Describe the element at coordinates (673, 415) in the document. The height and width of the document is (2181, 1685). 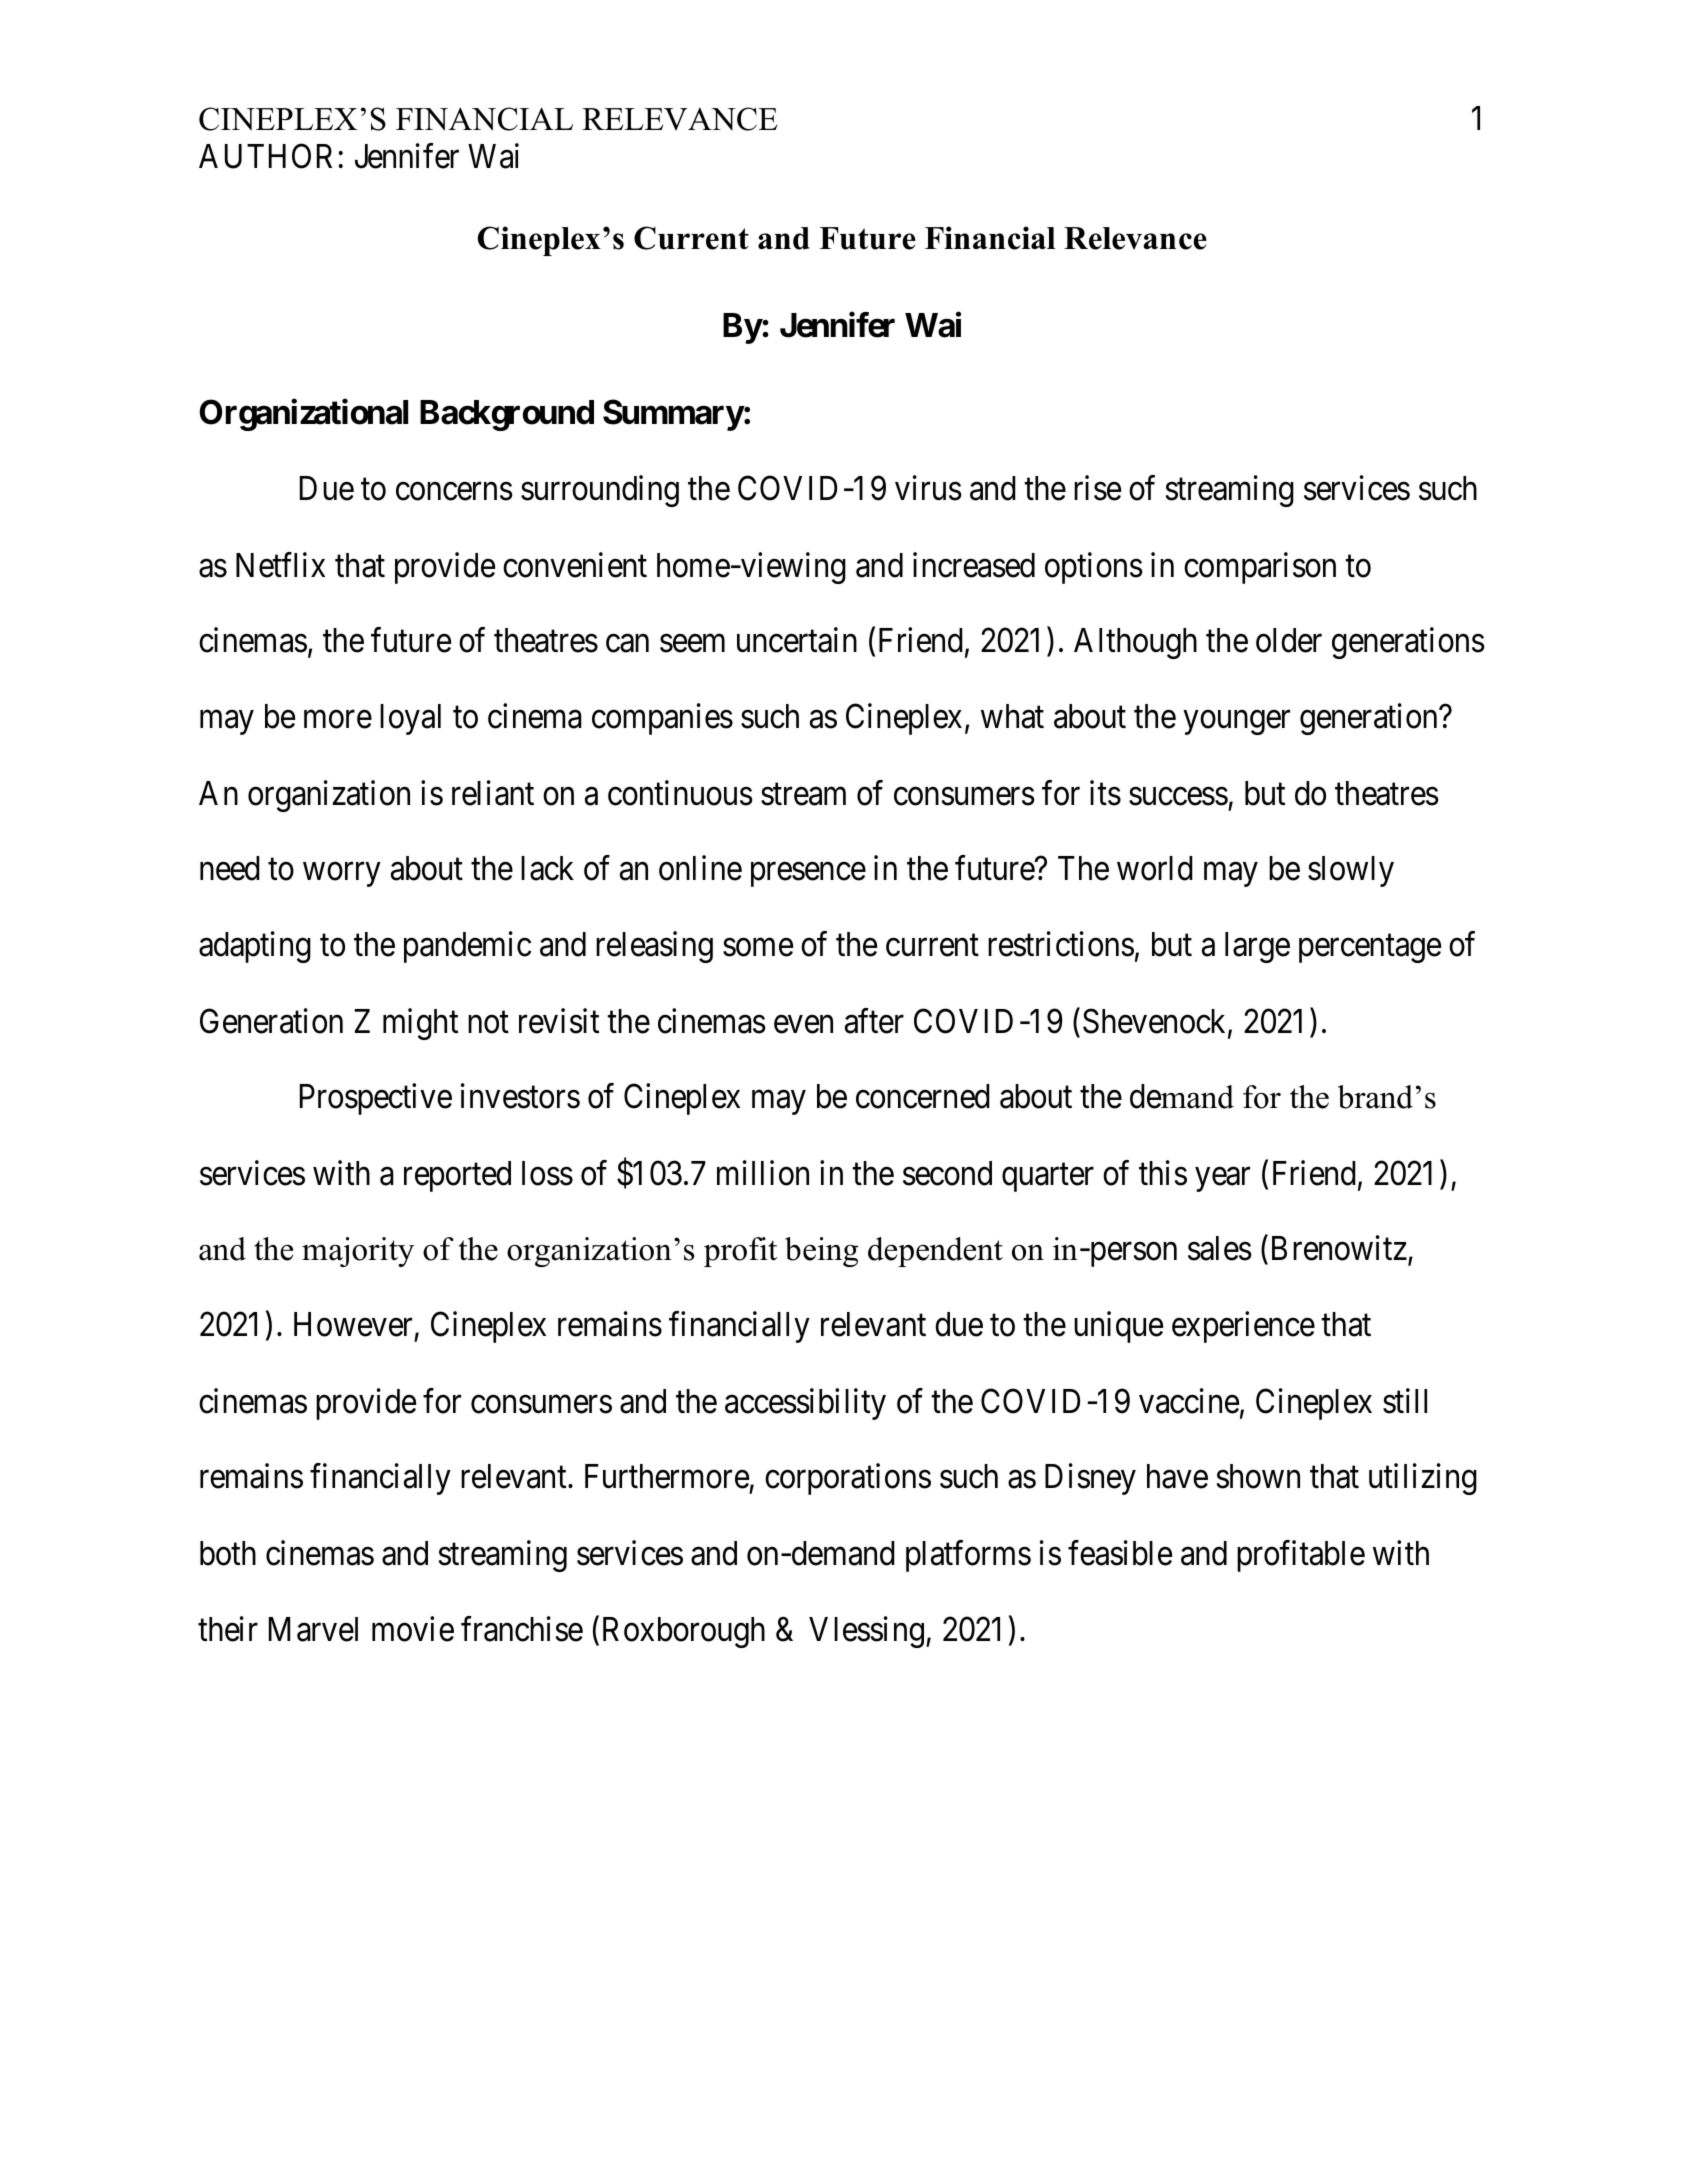
I see `Summary` at that location.
